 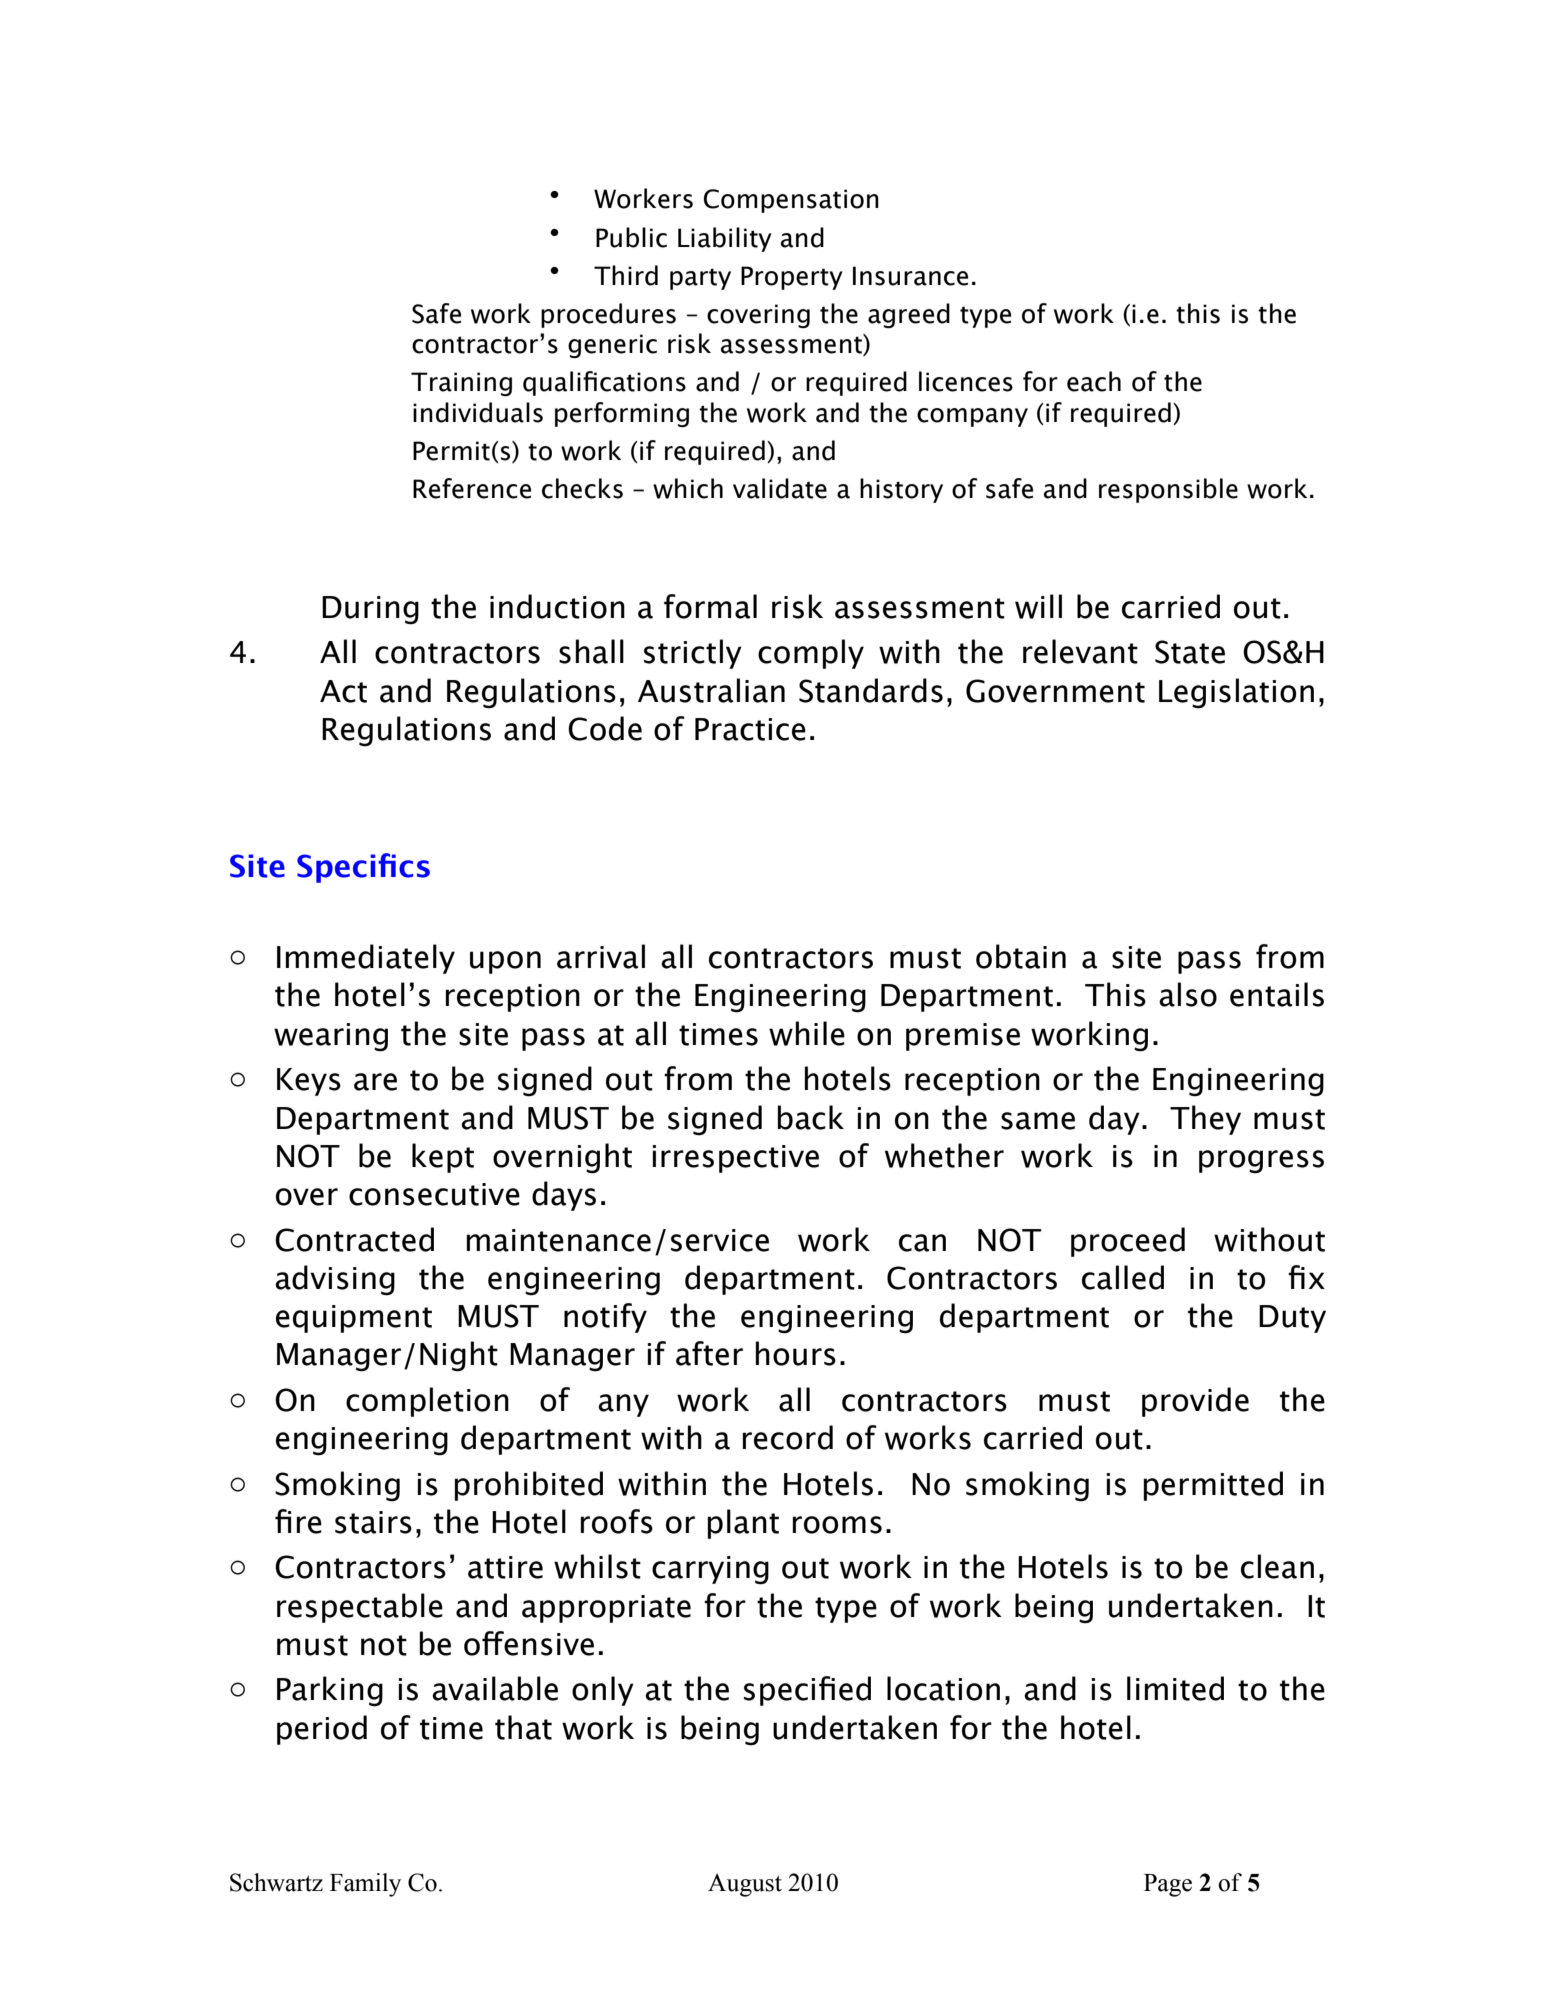 What do you see at coordinates (365, 1885) in the screenshot?
I see `Family` at bounding box center [365, 1885].
